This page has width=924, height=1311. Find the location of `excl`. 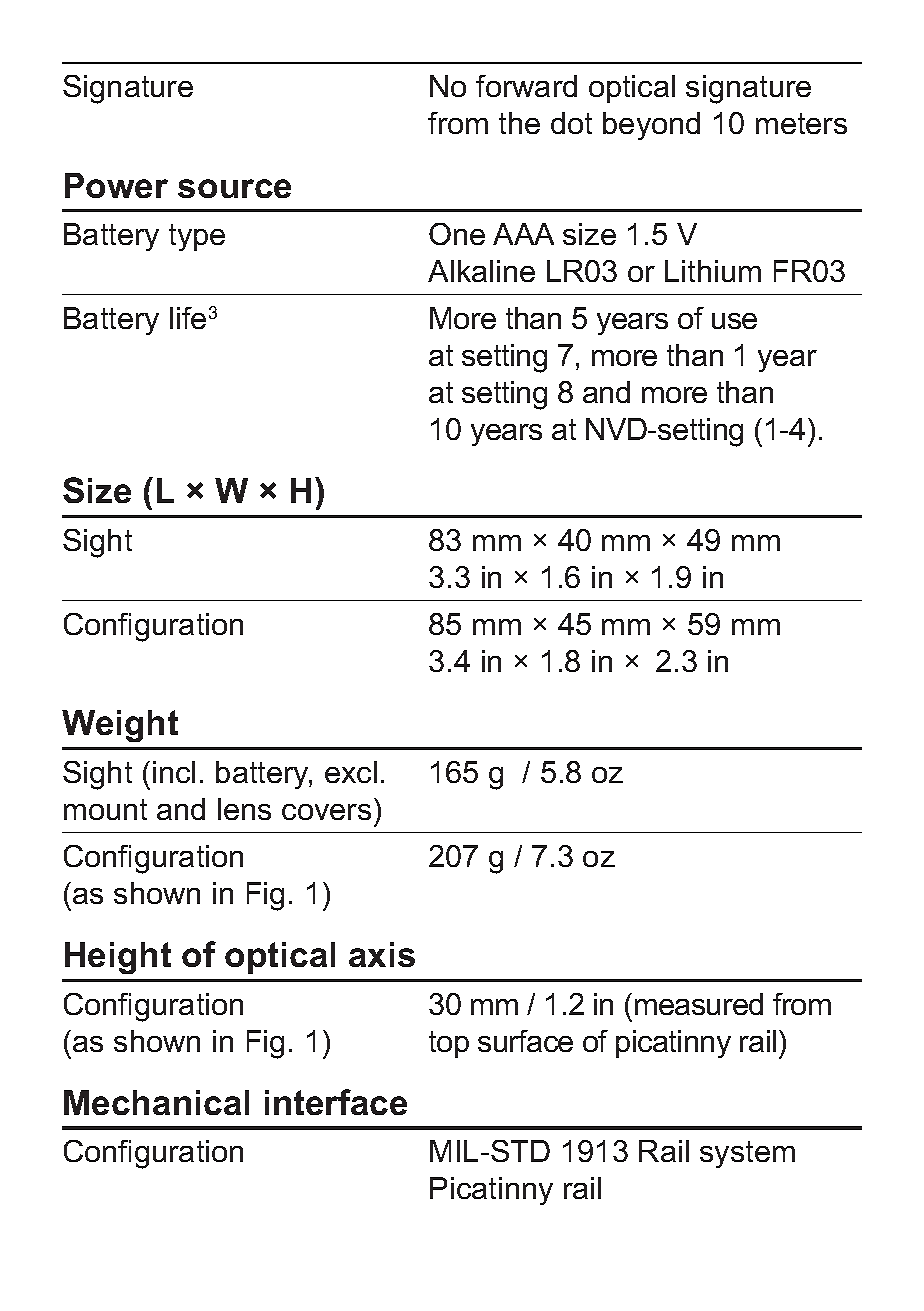

excl is located at coordinates (351, 772).
